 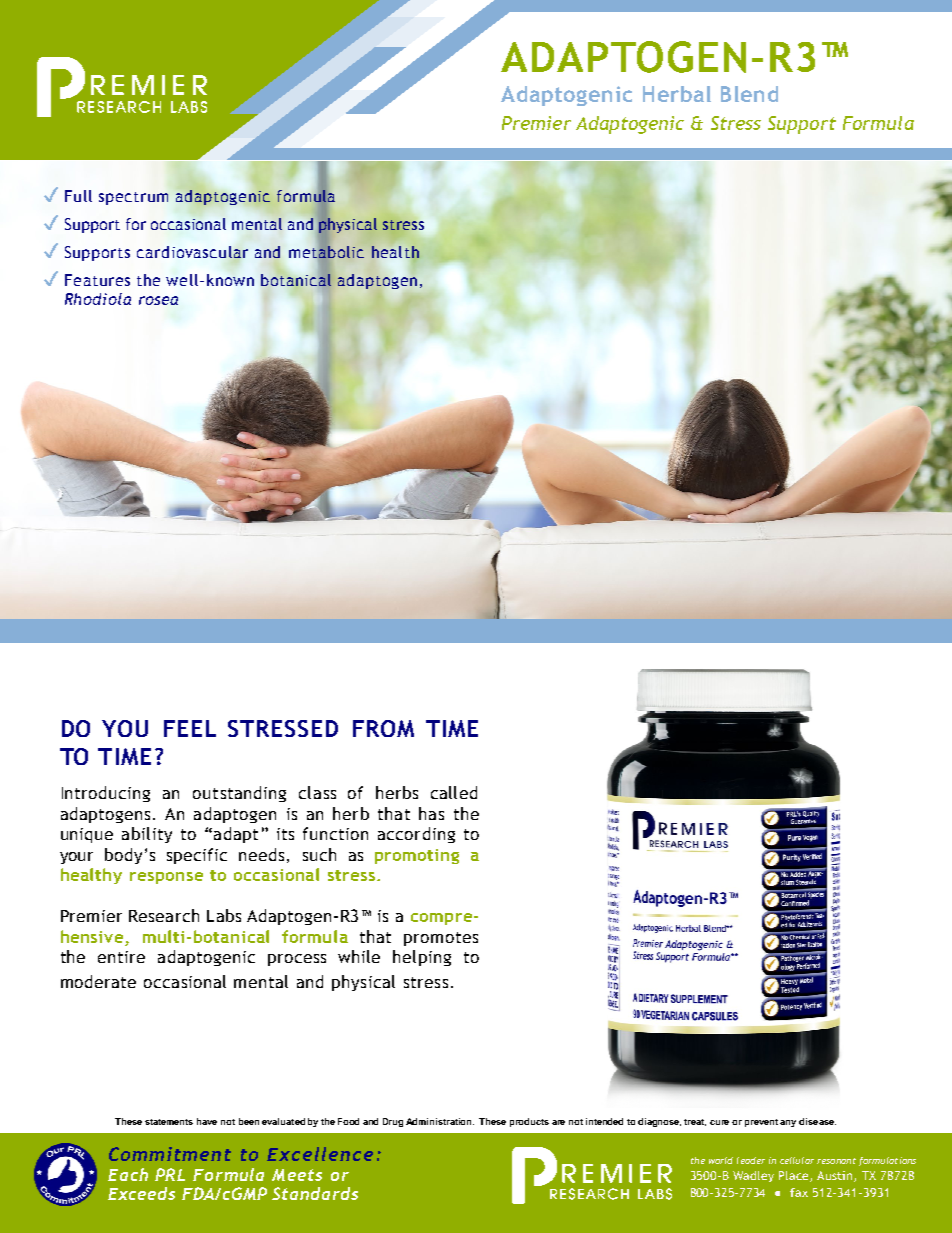 What do you see at coordinates (170, 1154) in the screenshot?
I see `Commitment` at bounding box center [170, 1154].
